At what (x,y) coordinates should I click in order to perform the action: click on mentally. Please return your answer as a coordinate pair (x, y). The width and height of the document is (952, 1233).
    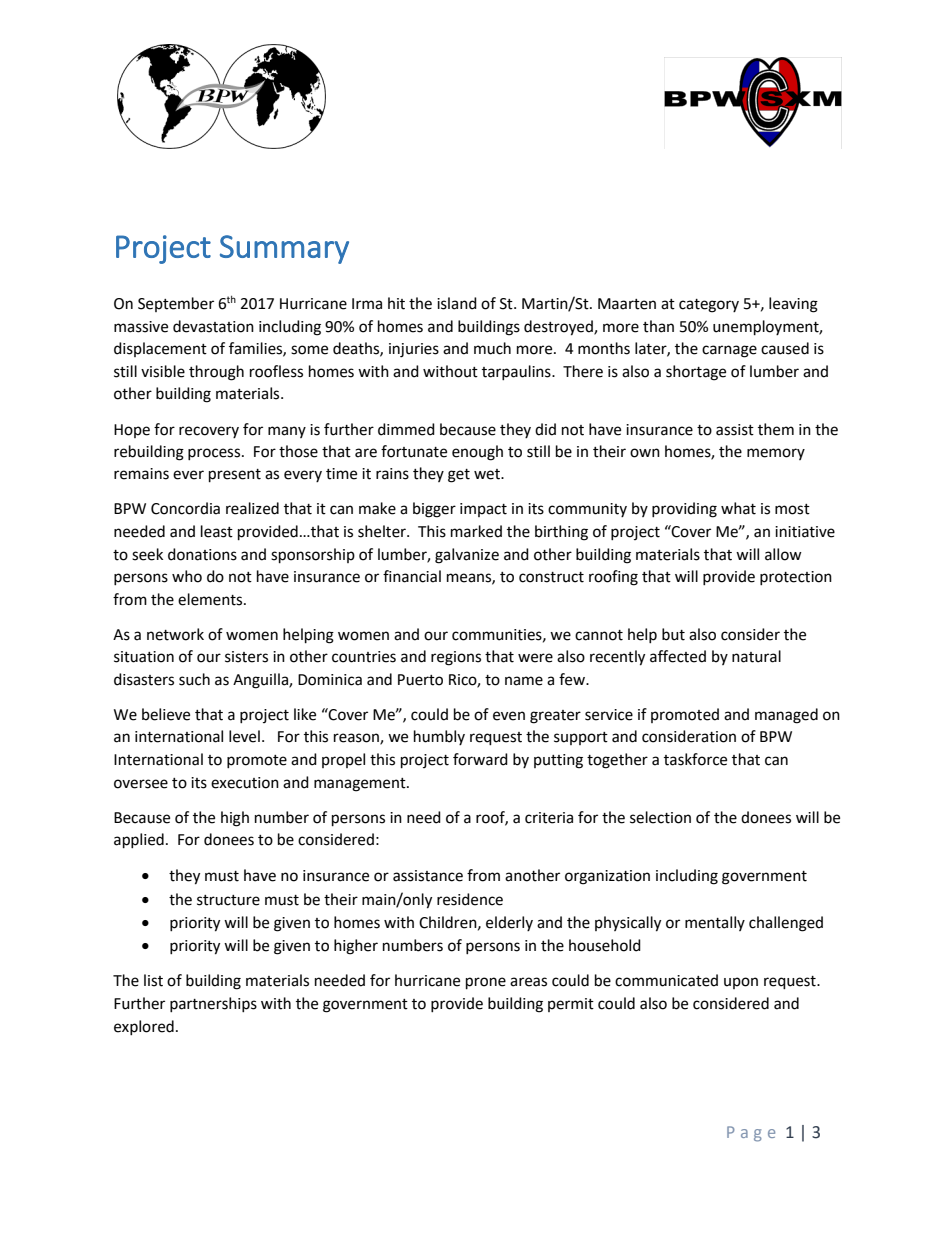
    Looking at the image, I should click on (715, 923).
